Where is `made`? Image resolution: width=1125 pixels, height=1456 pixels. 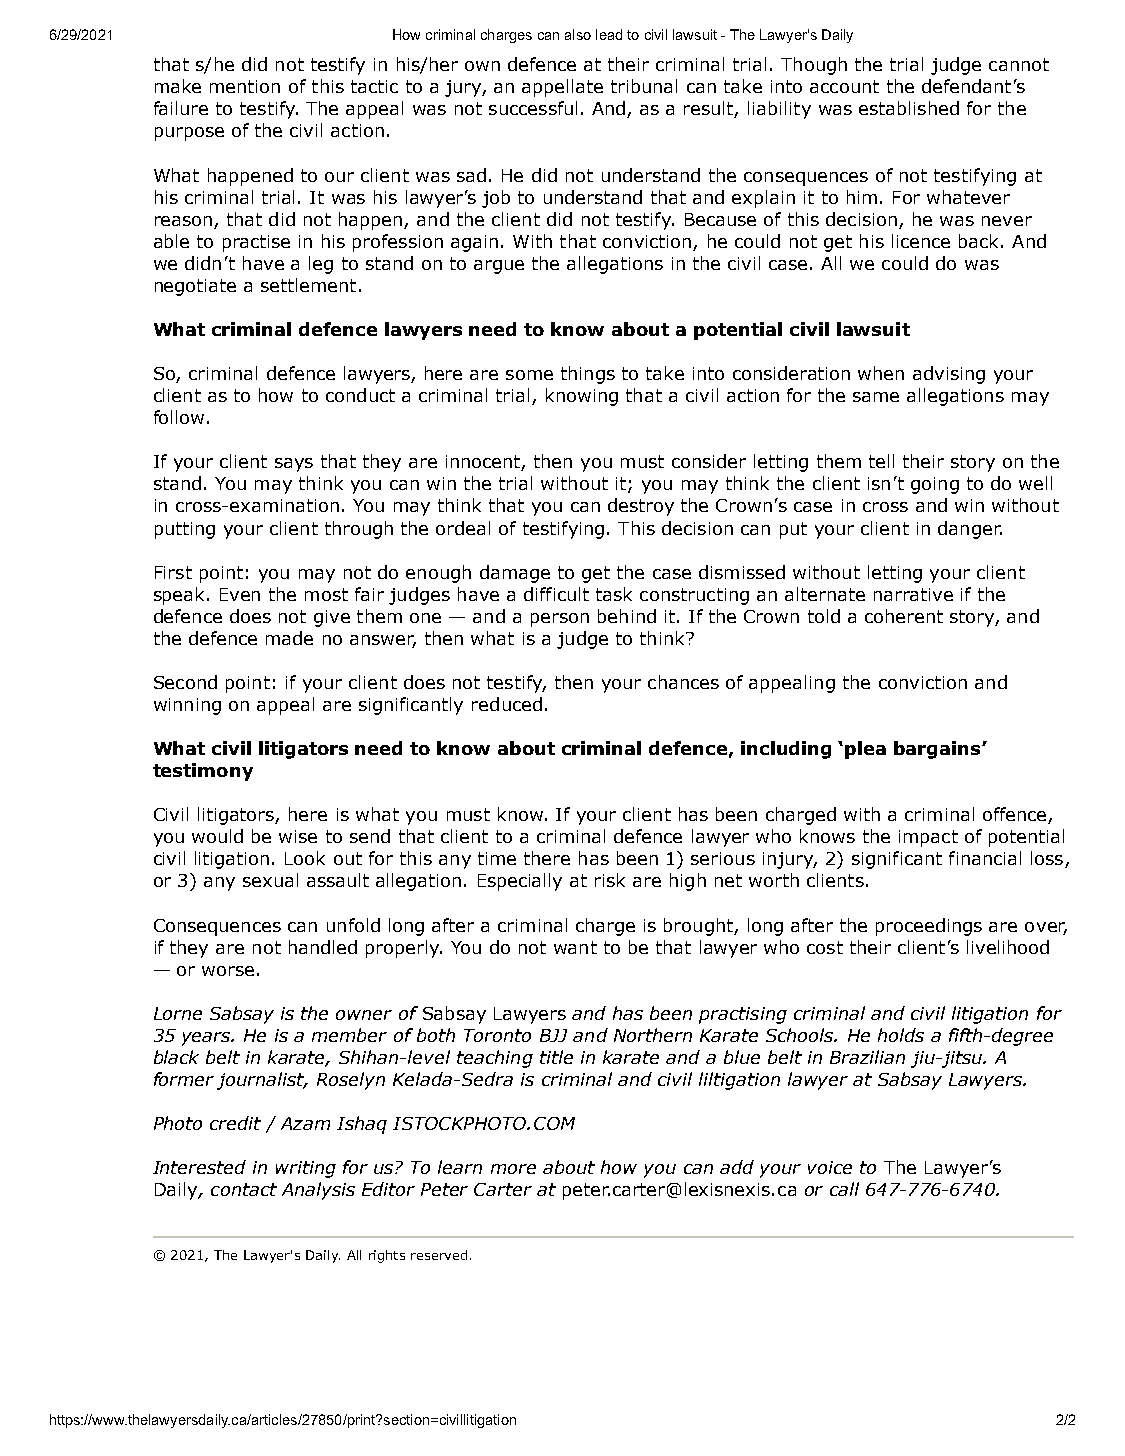 made is located at coordinates (289, 638).
